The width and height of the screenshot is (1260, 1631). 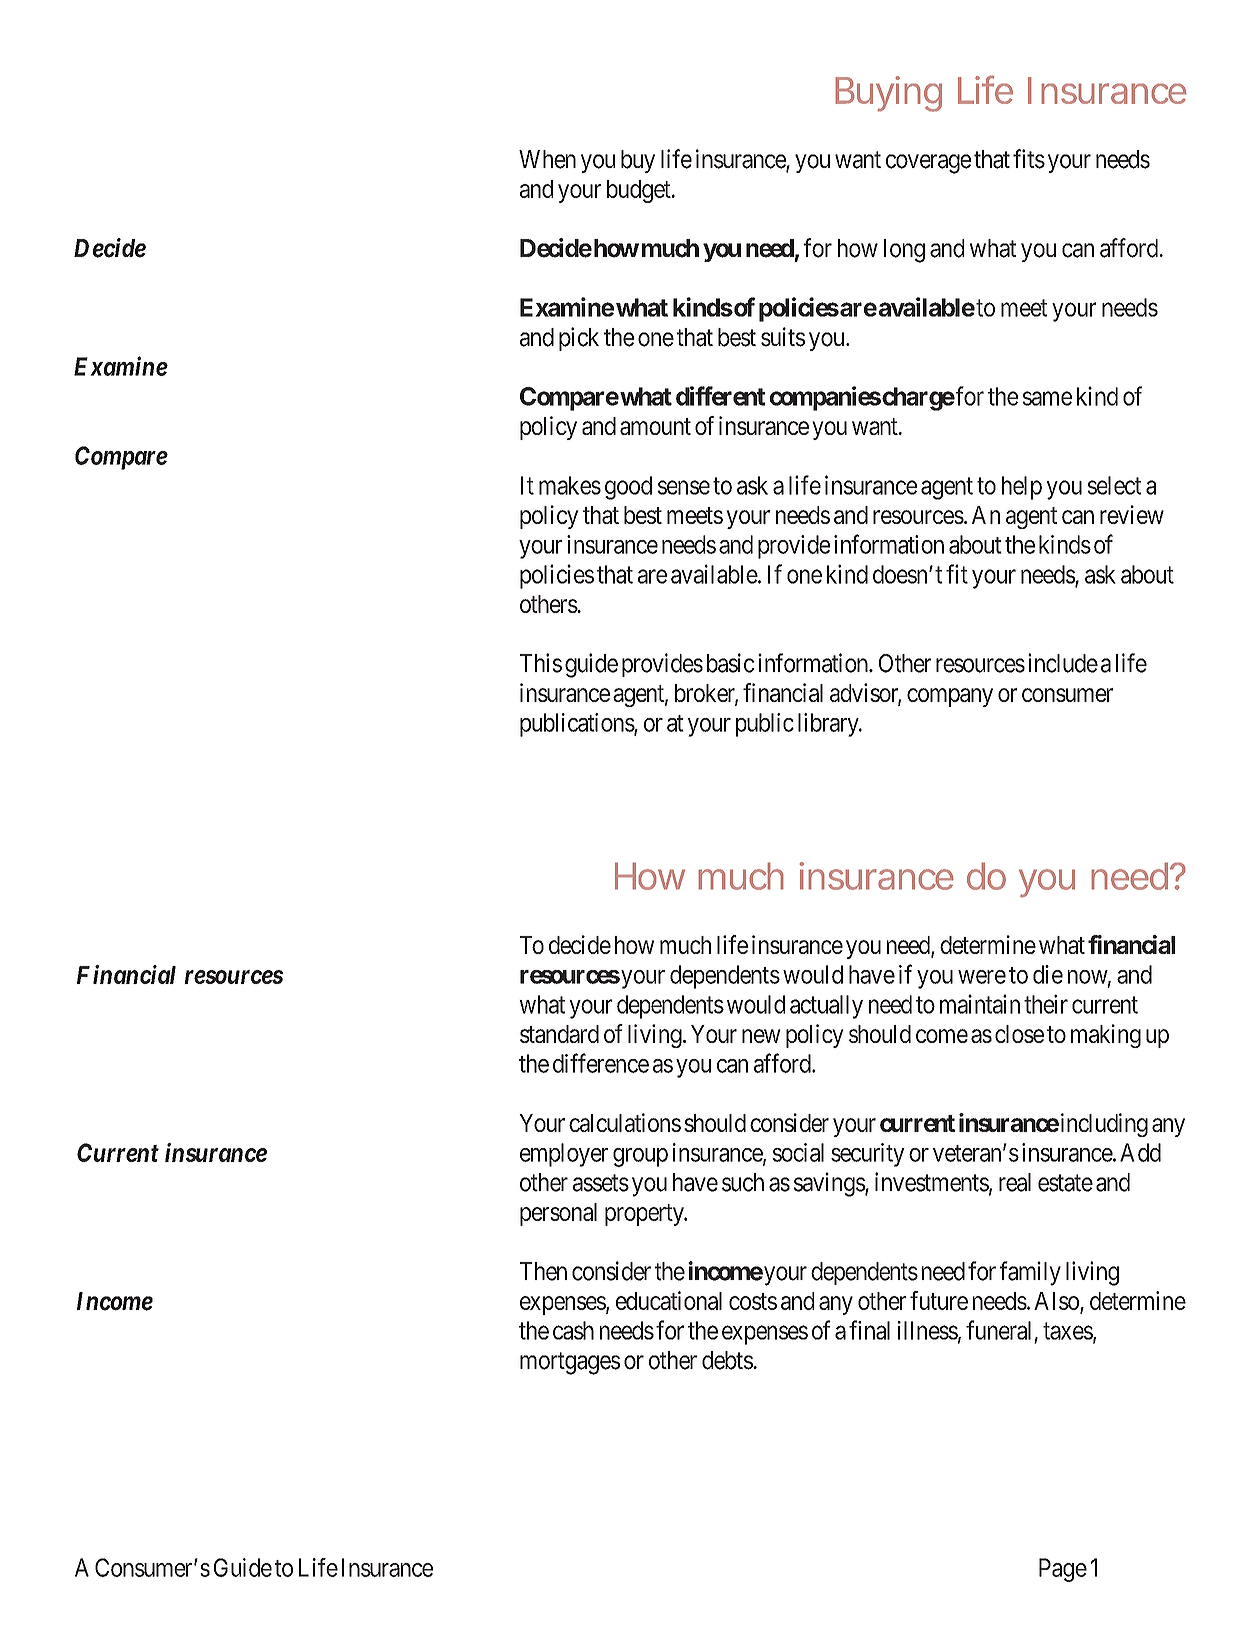 What do you see at coordinates (601, 1063) in the screenshot?
I see `difference` at bounding box center [601, 1063].
